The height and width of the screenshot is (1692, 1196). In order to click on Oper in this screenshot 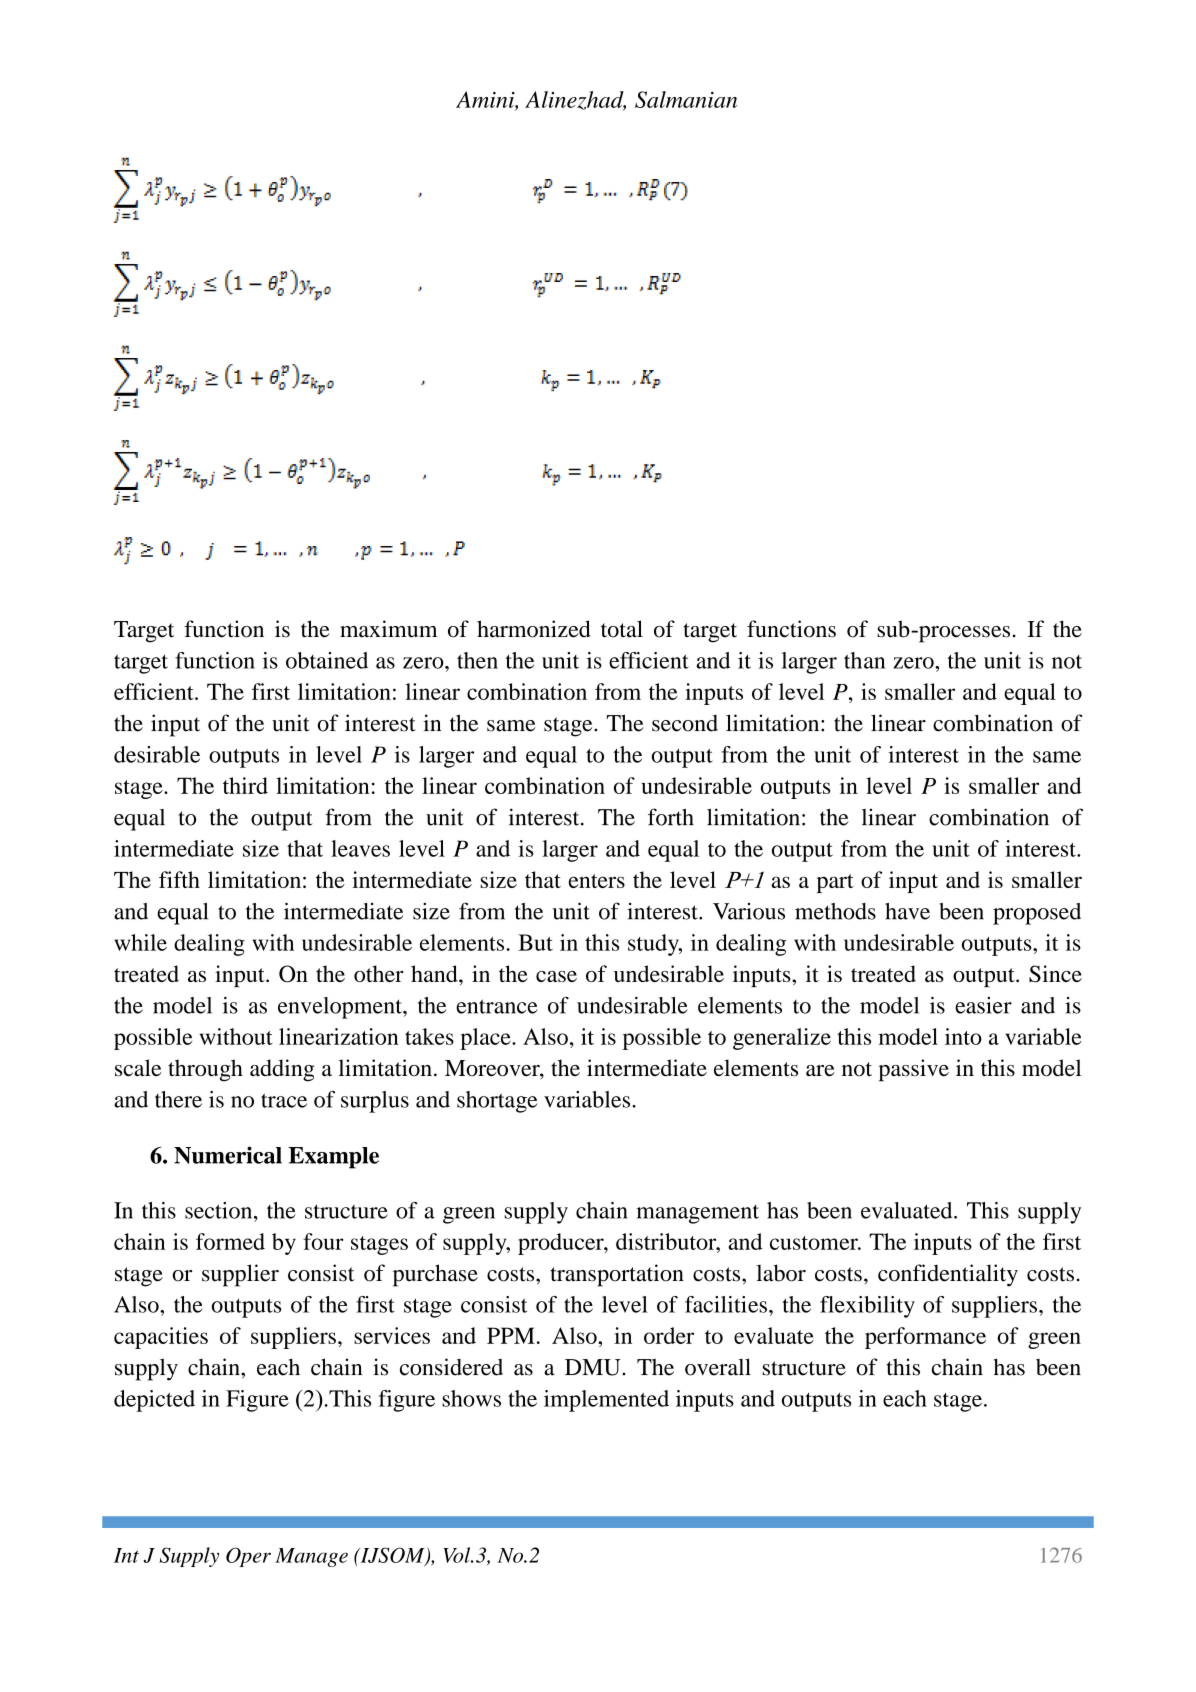, I will do `click(248, 1557)`.
